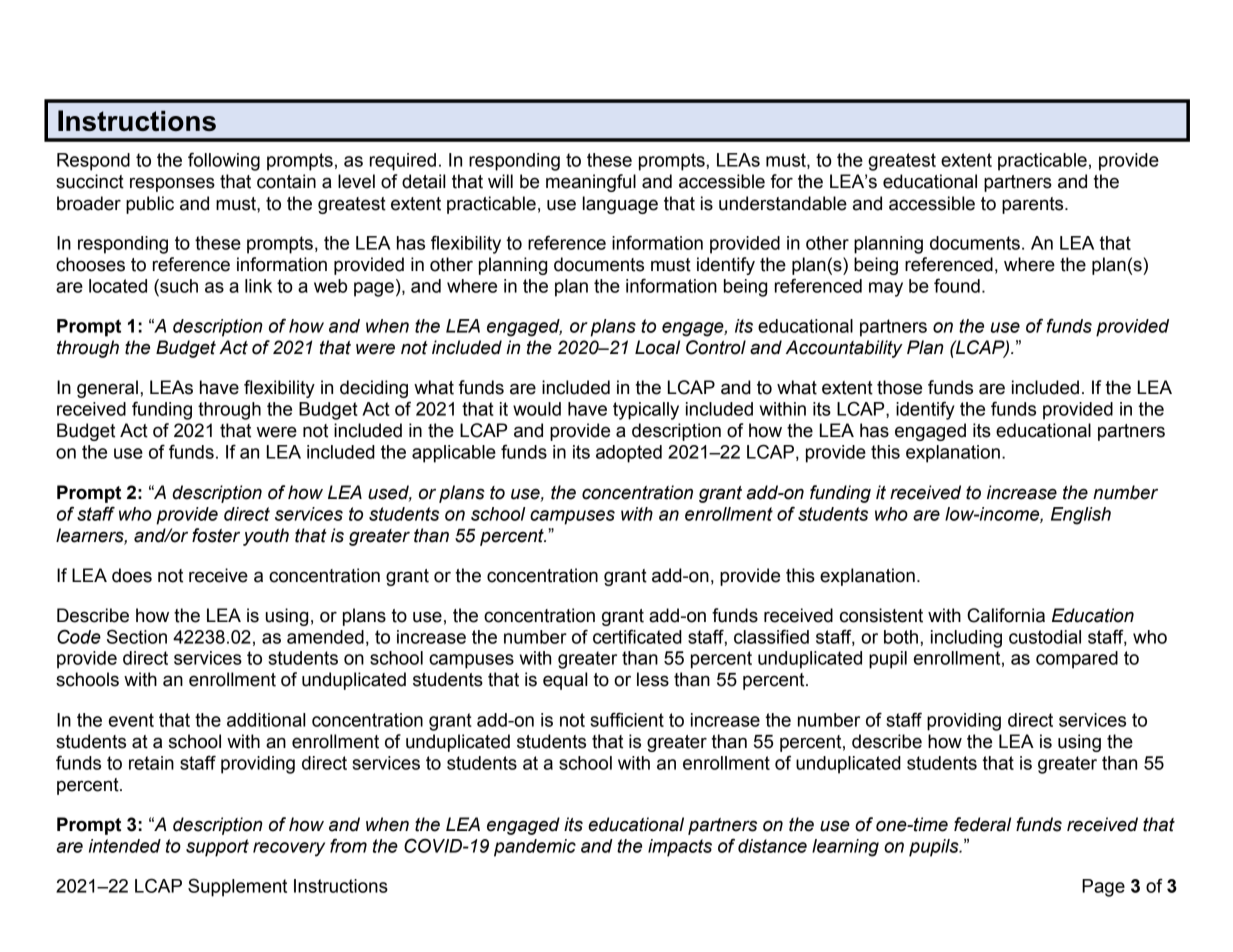 Image resolution: width=1233 pixels, height=952 pixels. What do you see at coordinates (1081, 516) in the document?
I see `English` at bounding box center [1081, 516].
